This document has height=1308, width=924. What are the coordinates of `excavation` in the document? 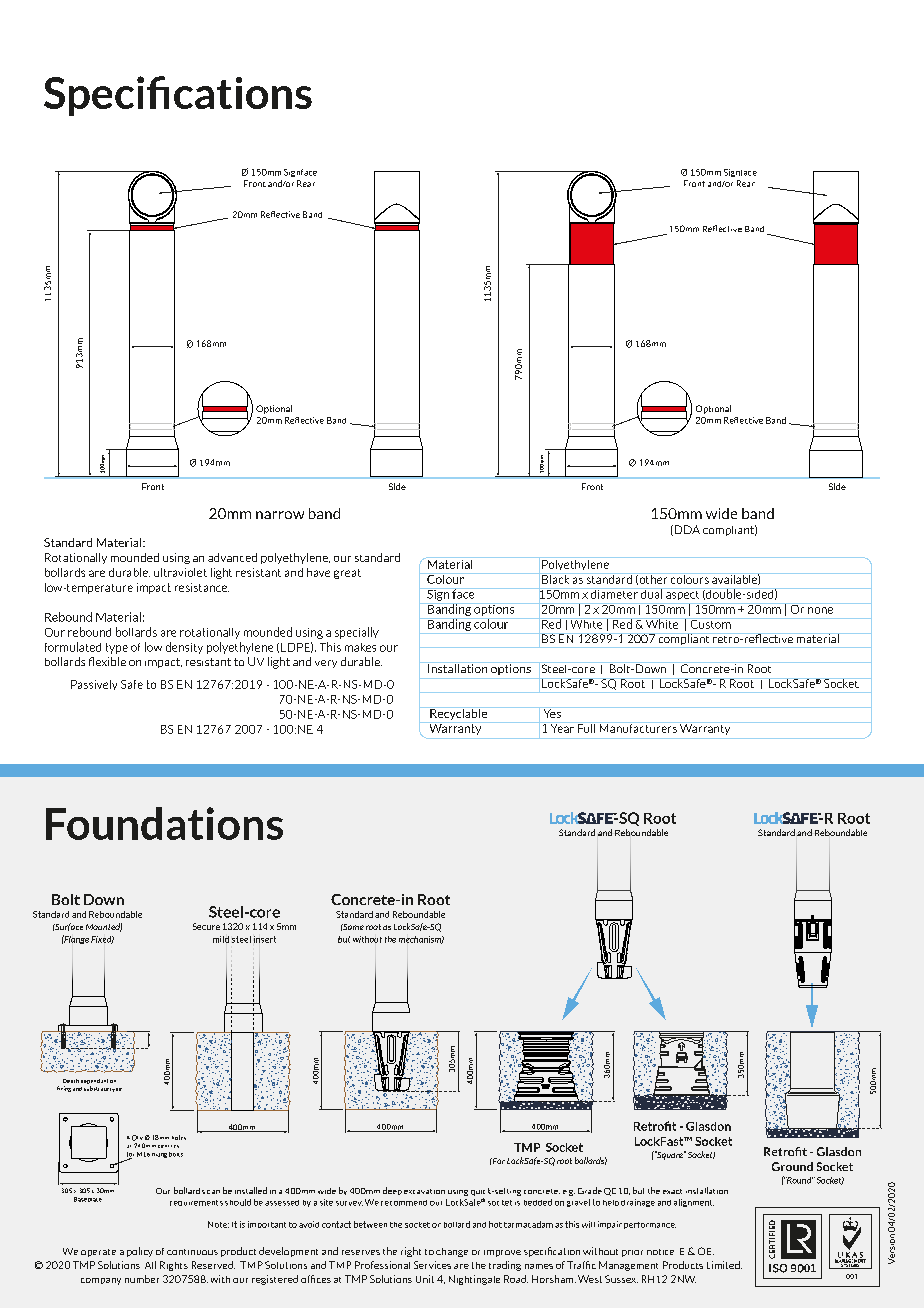 It's located at (424, 1191).
